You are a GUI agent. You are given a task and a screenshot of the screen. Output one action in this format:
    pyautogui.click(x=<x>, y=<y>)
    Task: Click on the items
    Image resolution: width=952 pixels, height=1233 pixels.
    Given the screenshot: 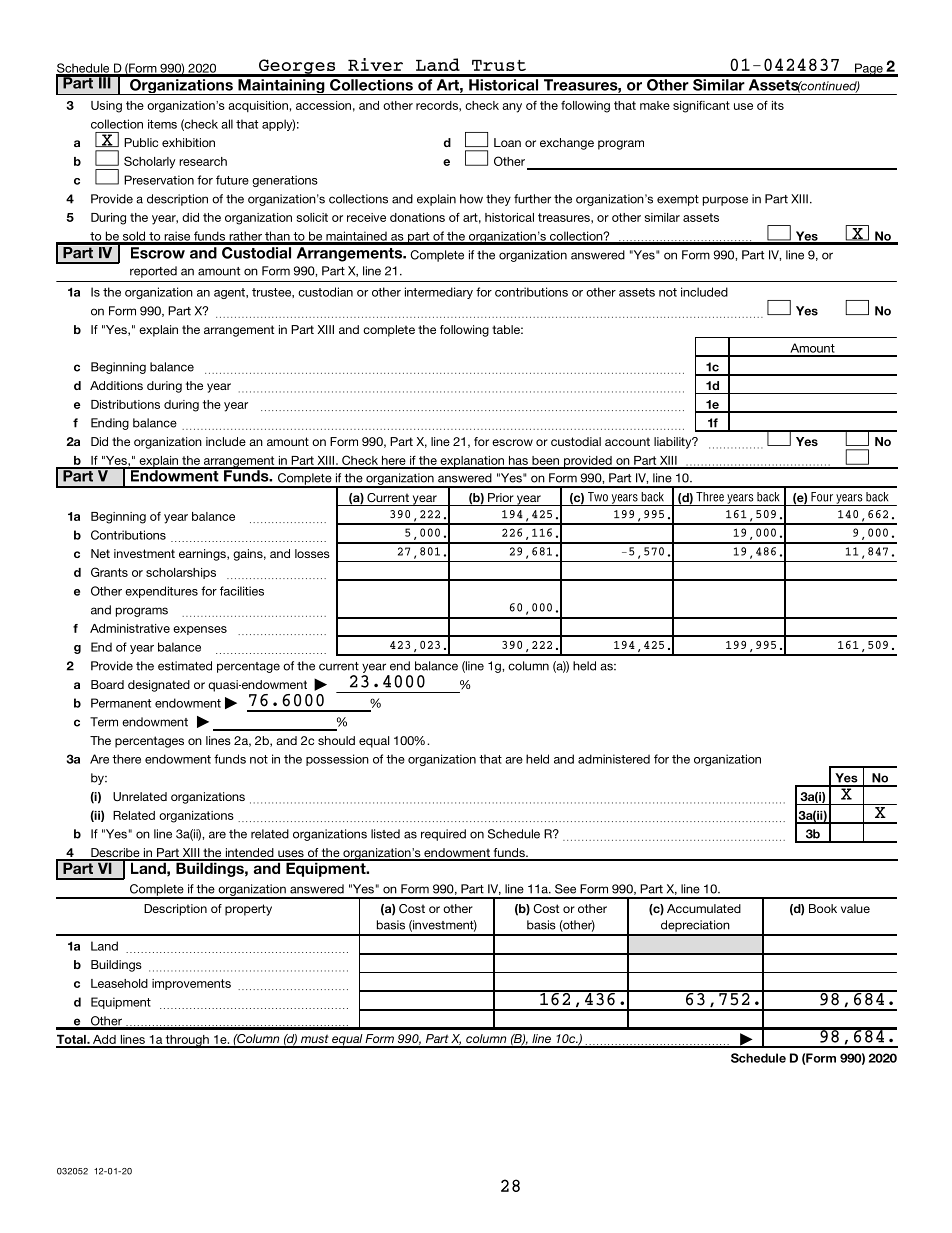 What is the action you would take?
    pyautogui.click(x=162, y=124)
